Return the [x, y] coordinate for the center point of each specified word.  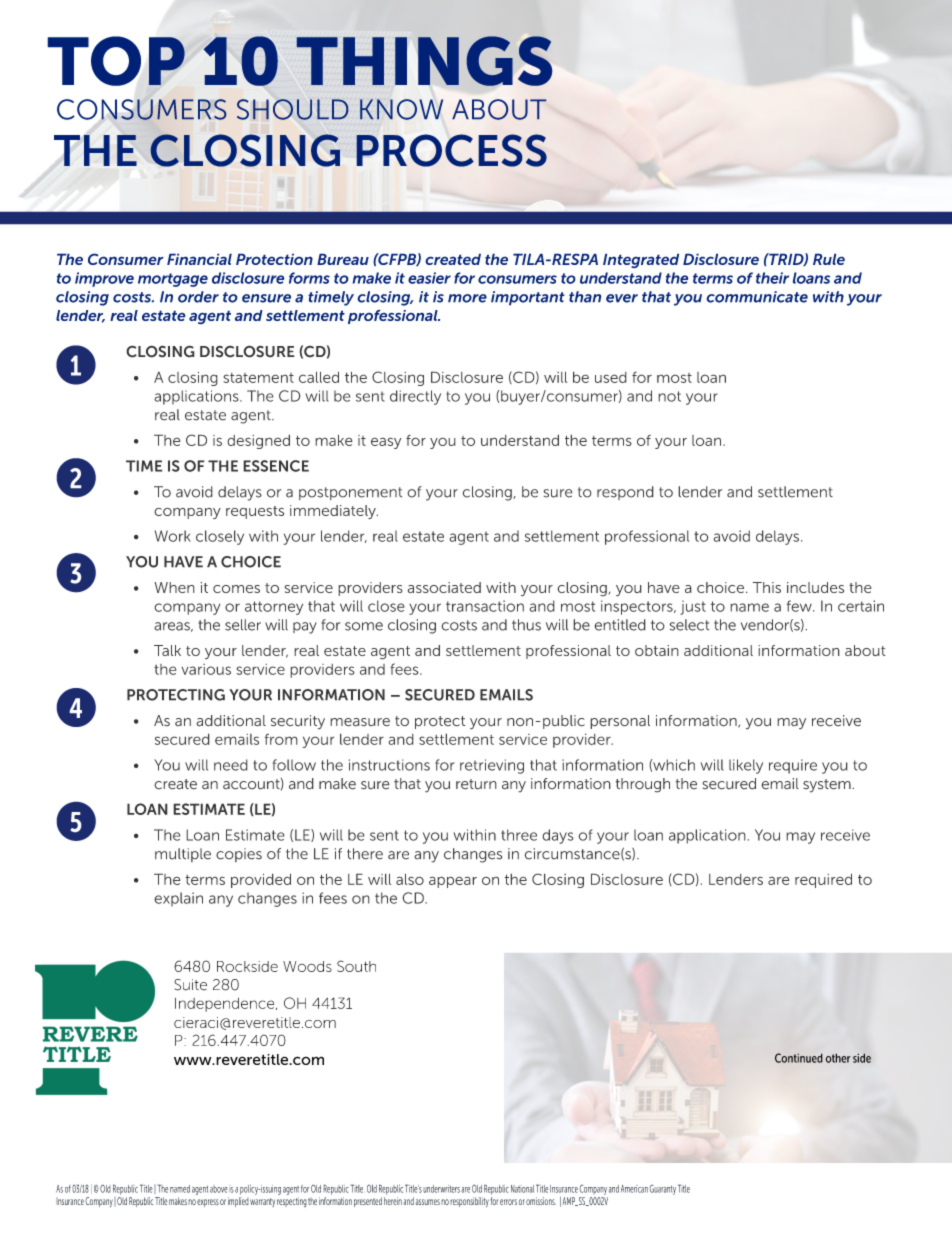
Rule [829, 259]
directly [415, 397]
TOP [117, 62]
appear [453, 882]
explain [178, 899]
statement [258, 378]
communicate [757, 297]
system [828, 786]
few [800, 606]
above [219, 1189]
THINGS [424, 61]
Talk [167, 650]
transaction [485, 606]
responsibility [469, 1202]
